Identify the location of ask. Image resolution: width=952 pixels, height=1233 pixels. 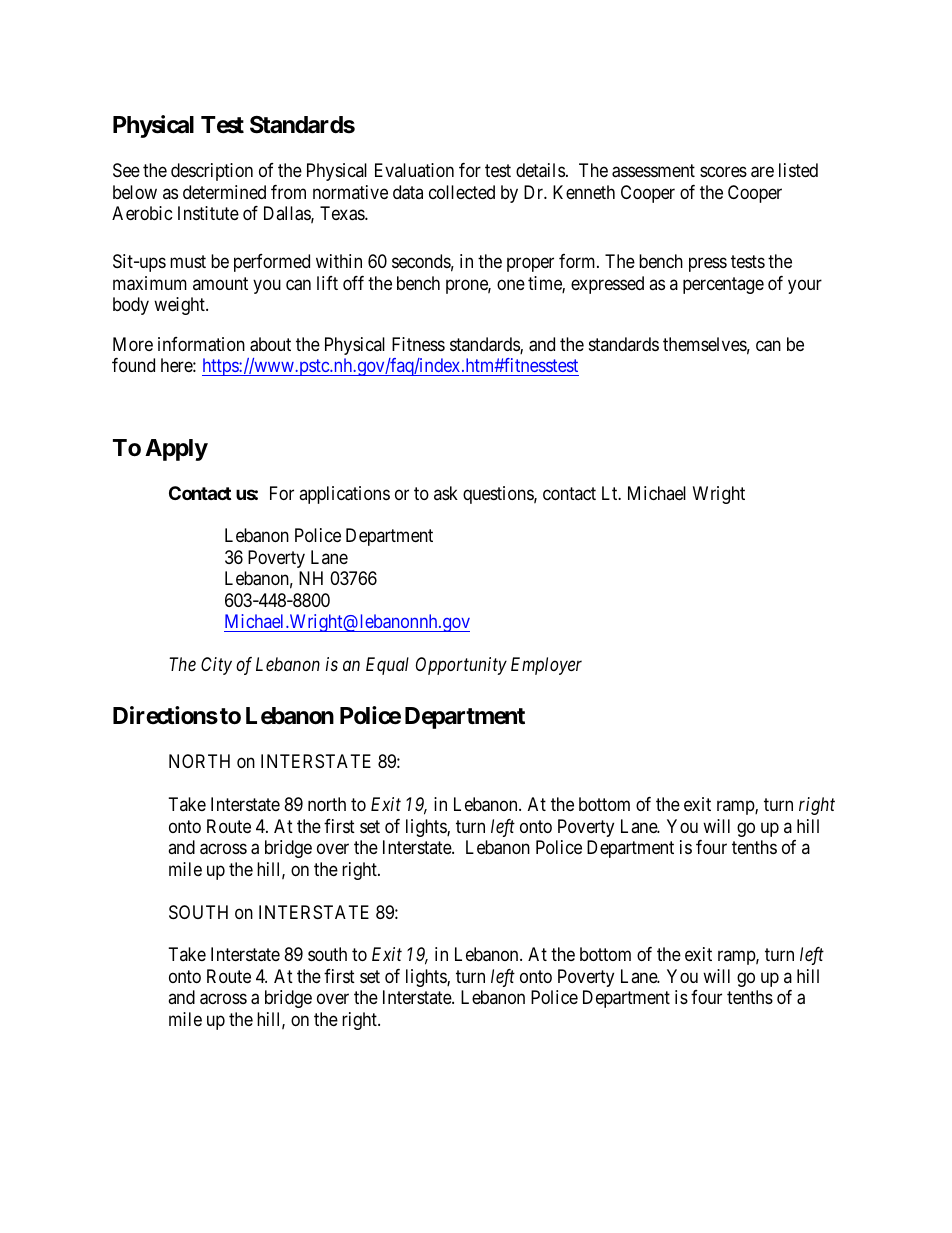
(446, 493).
